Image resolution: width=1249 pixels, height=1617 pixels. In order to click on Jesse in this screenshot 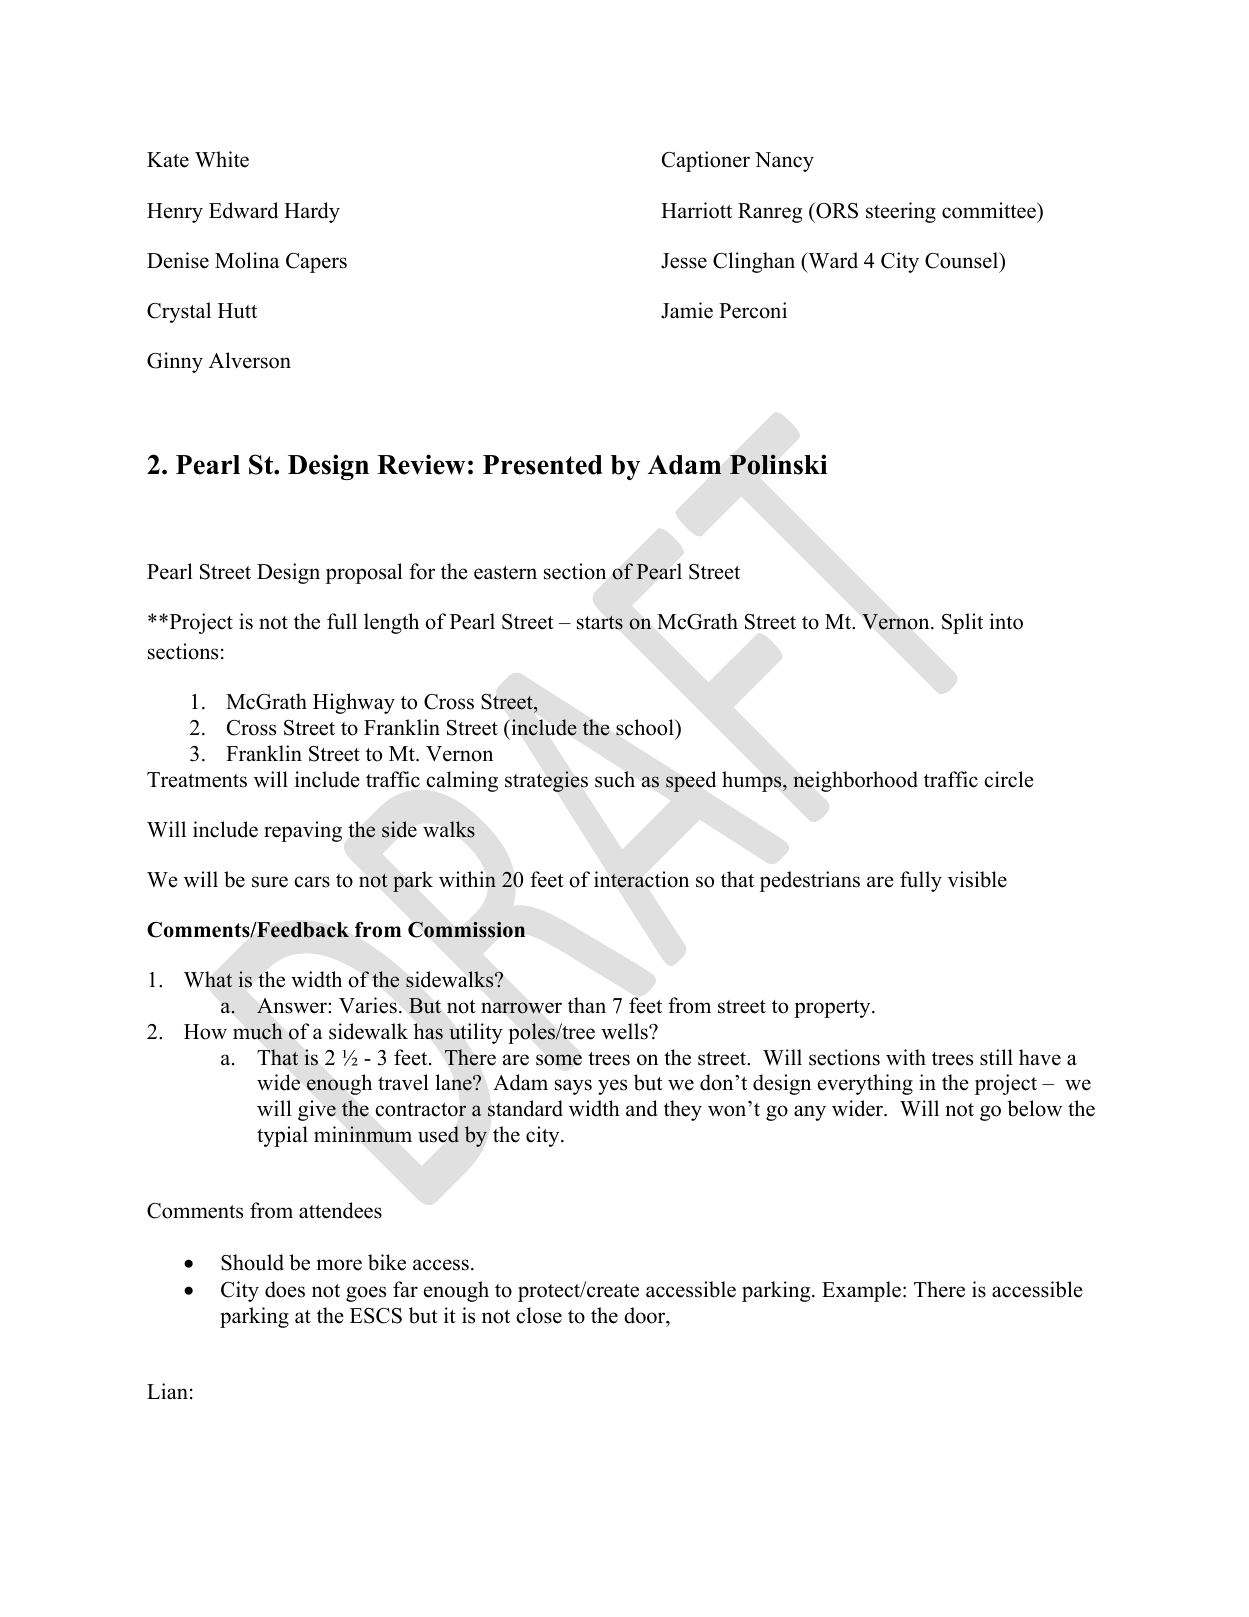, I will do `click(684, 261)`.
